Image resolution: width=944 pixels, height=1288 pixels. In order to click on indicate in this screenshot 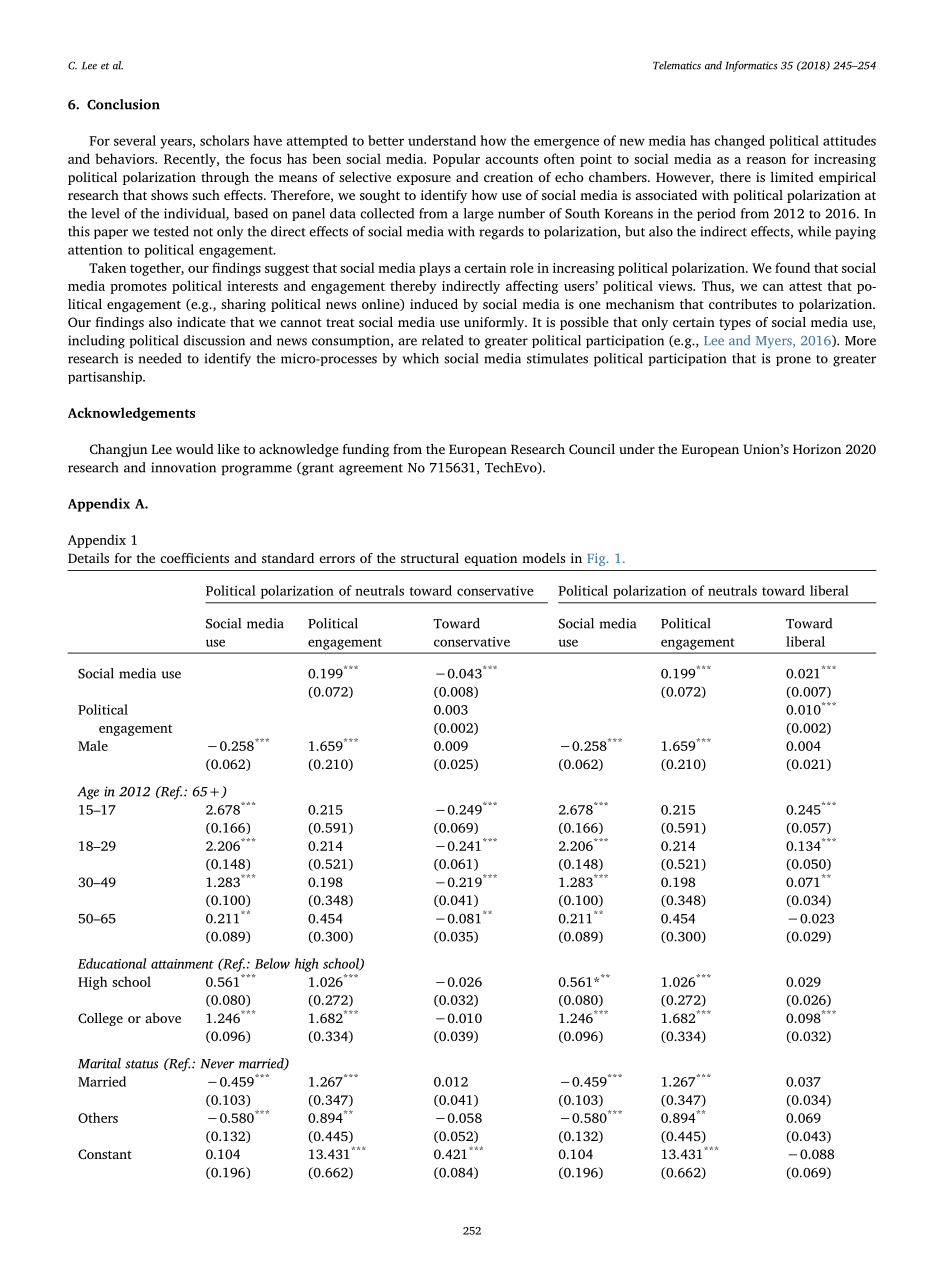, I will do `click(201, 322)`.
